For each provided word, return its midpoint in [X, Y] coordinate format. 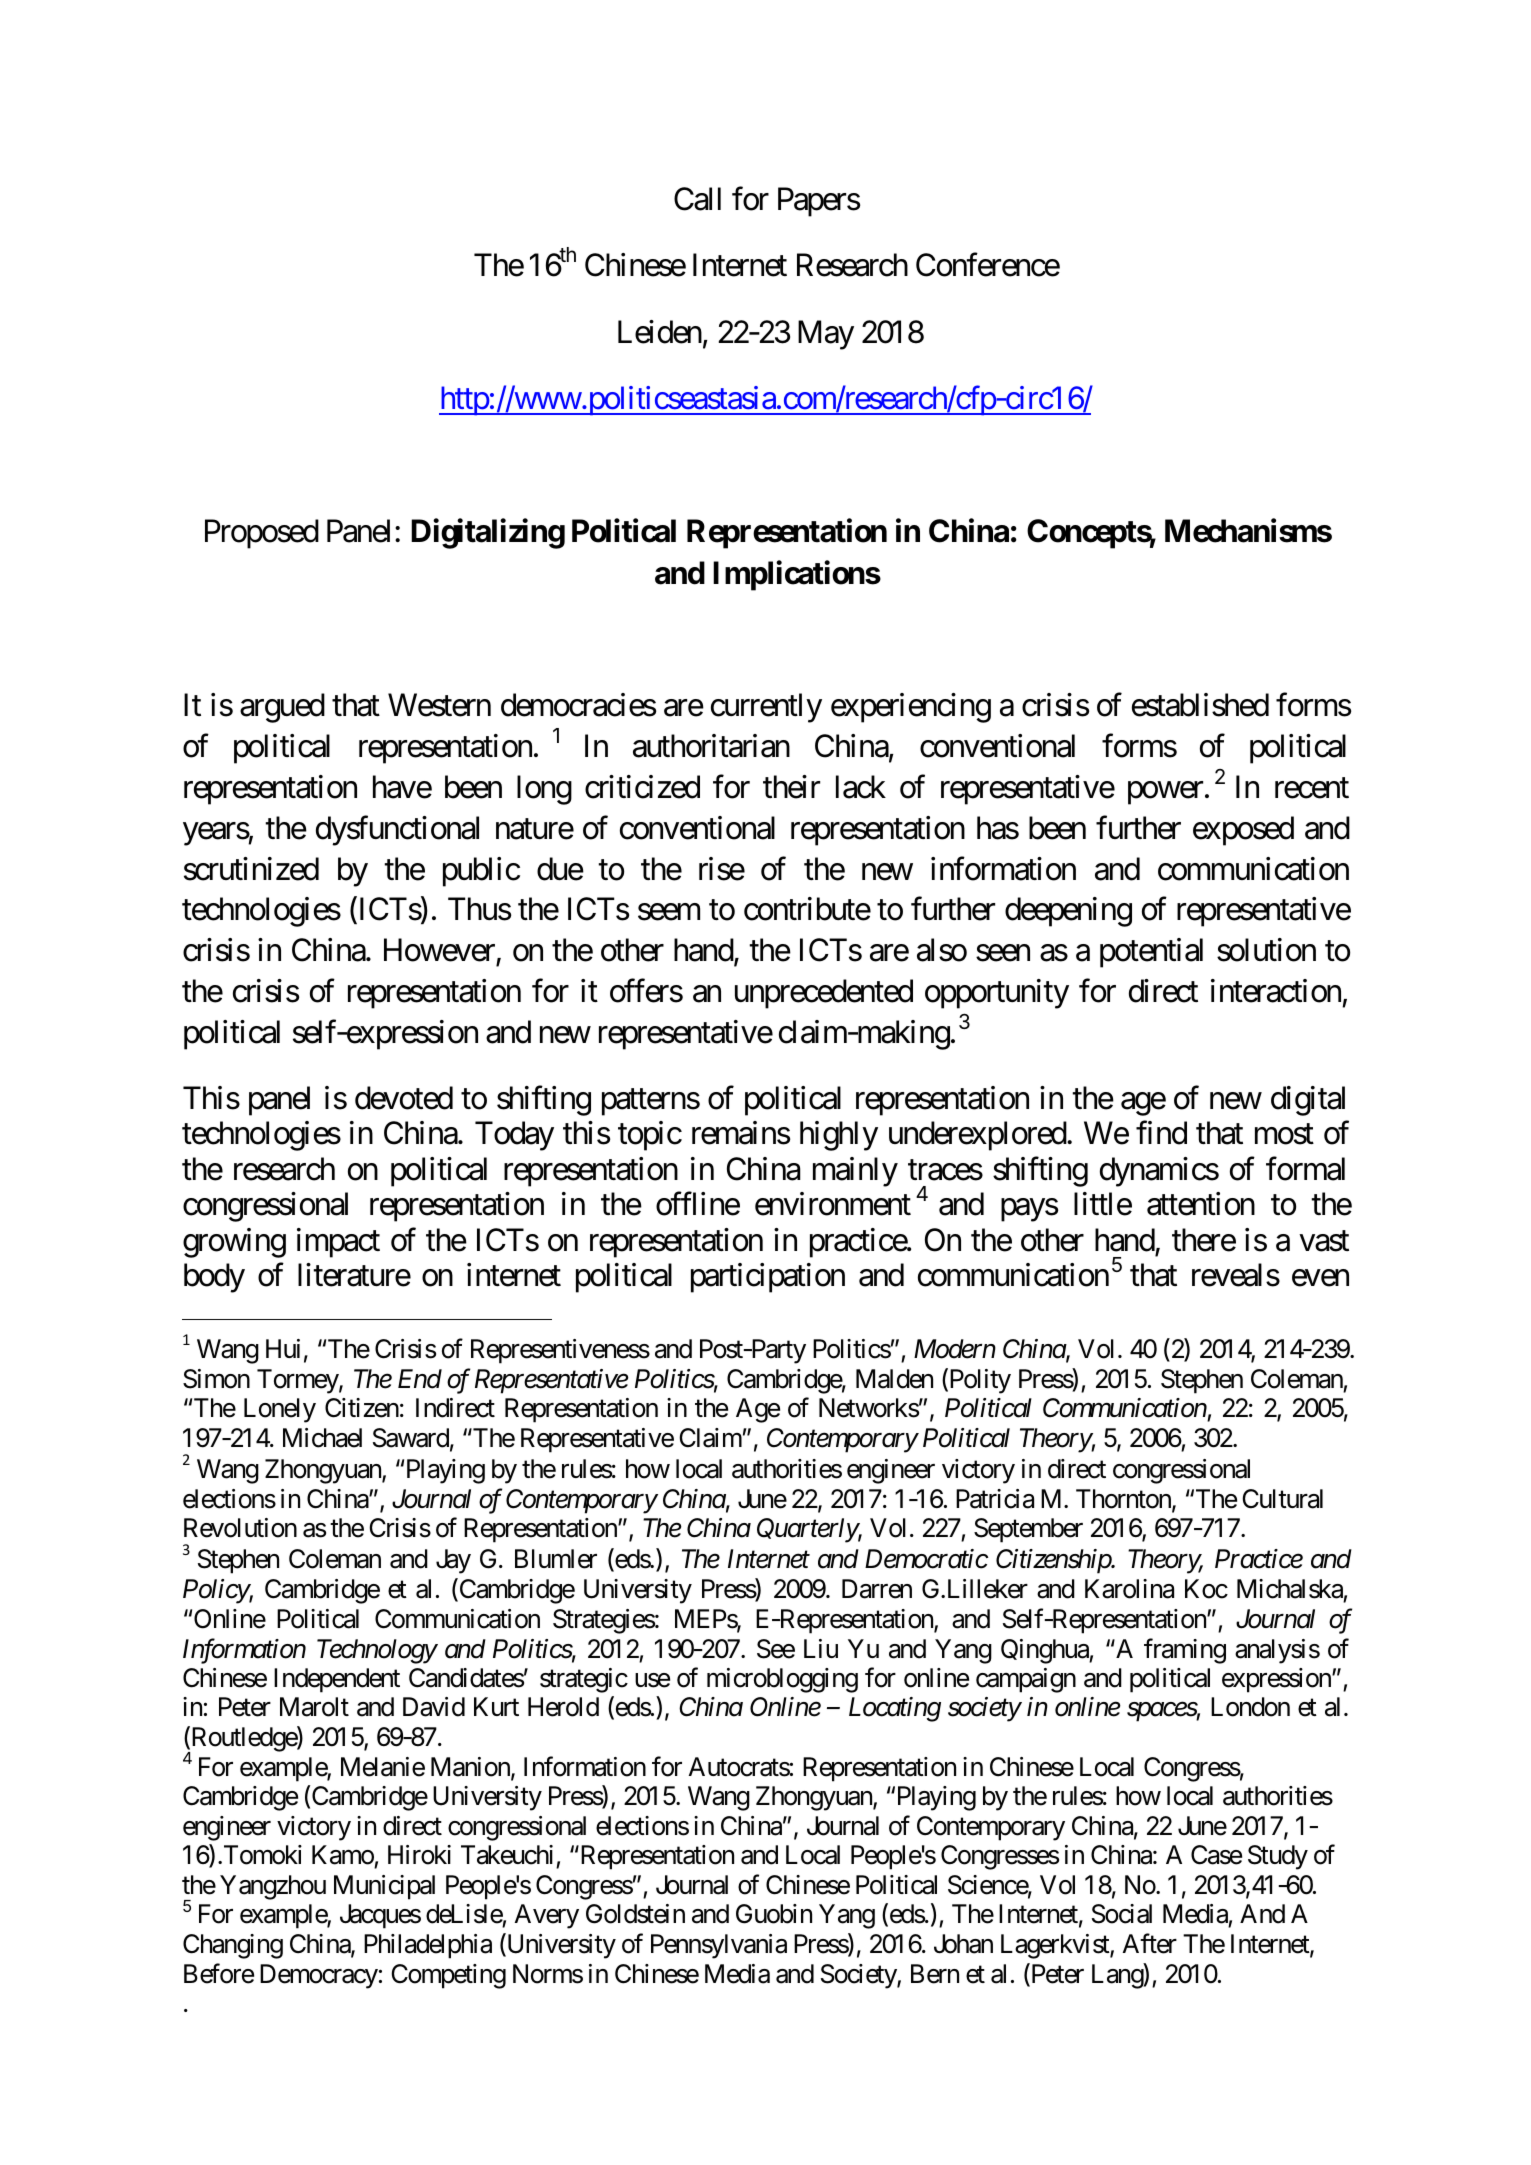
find [1161, 1133]
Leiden [660, 332]
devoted [404, 1098]
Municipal [384, 1887]
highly [839, 1136]
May [826, 335]
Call [697, 199]
